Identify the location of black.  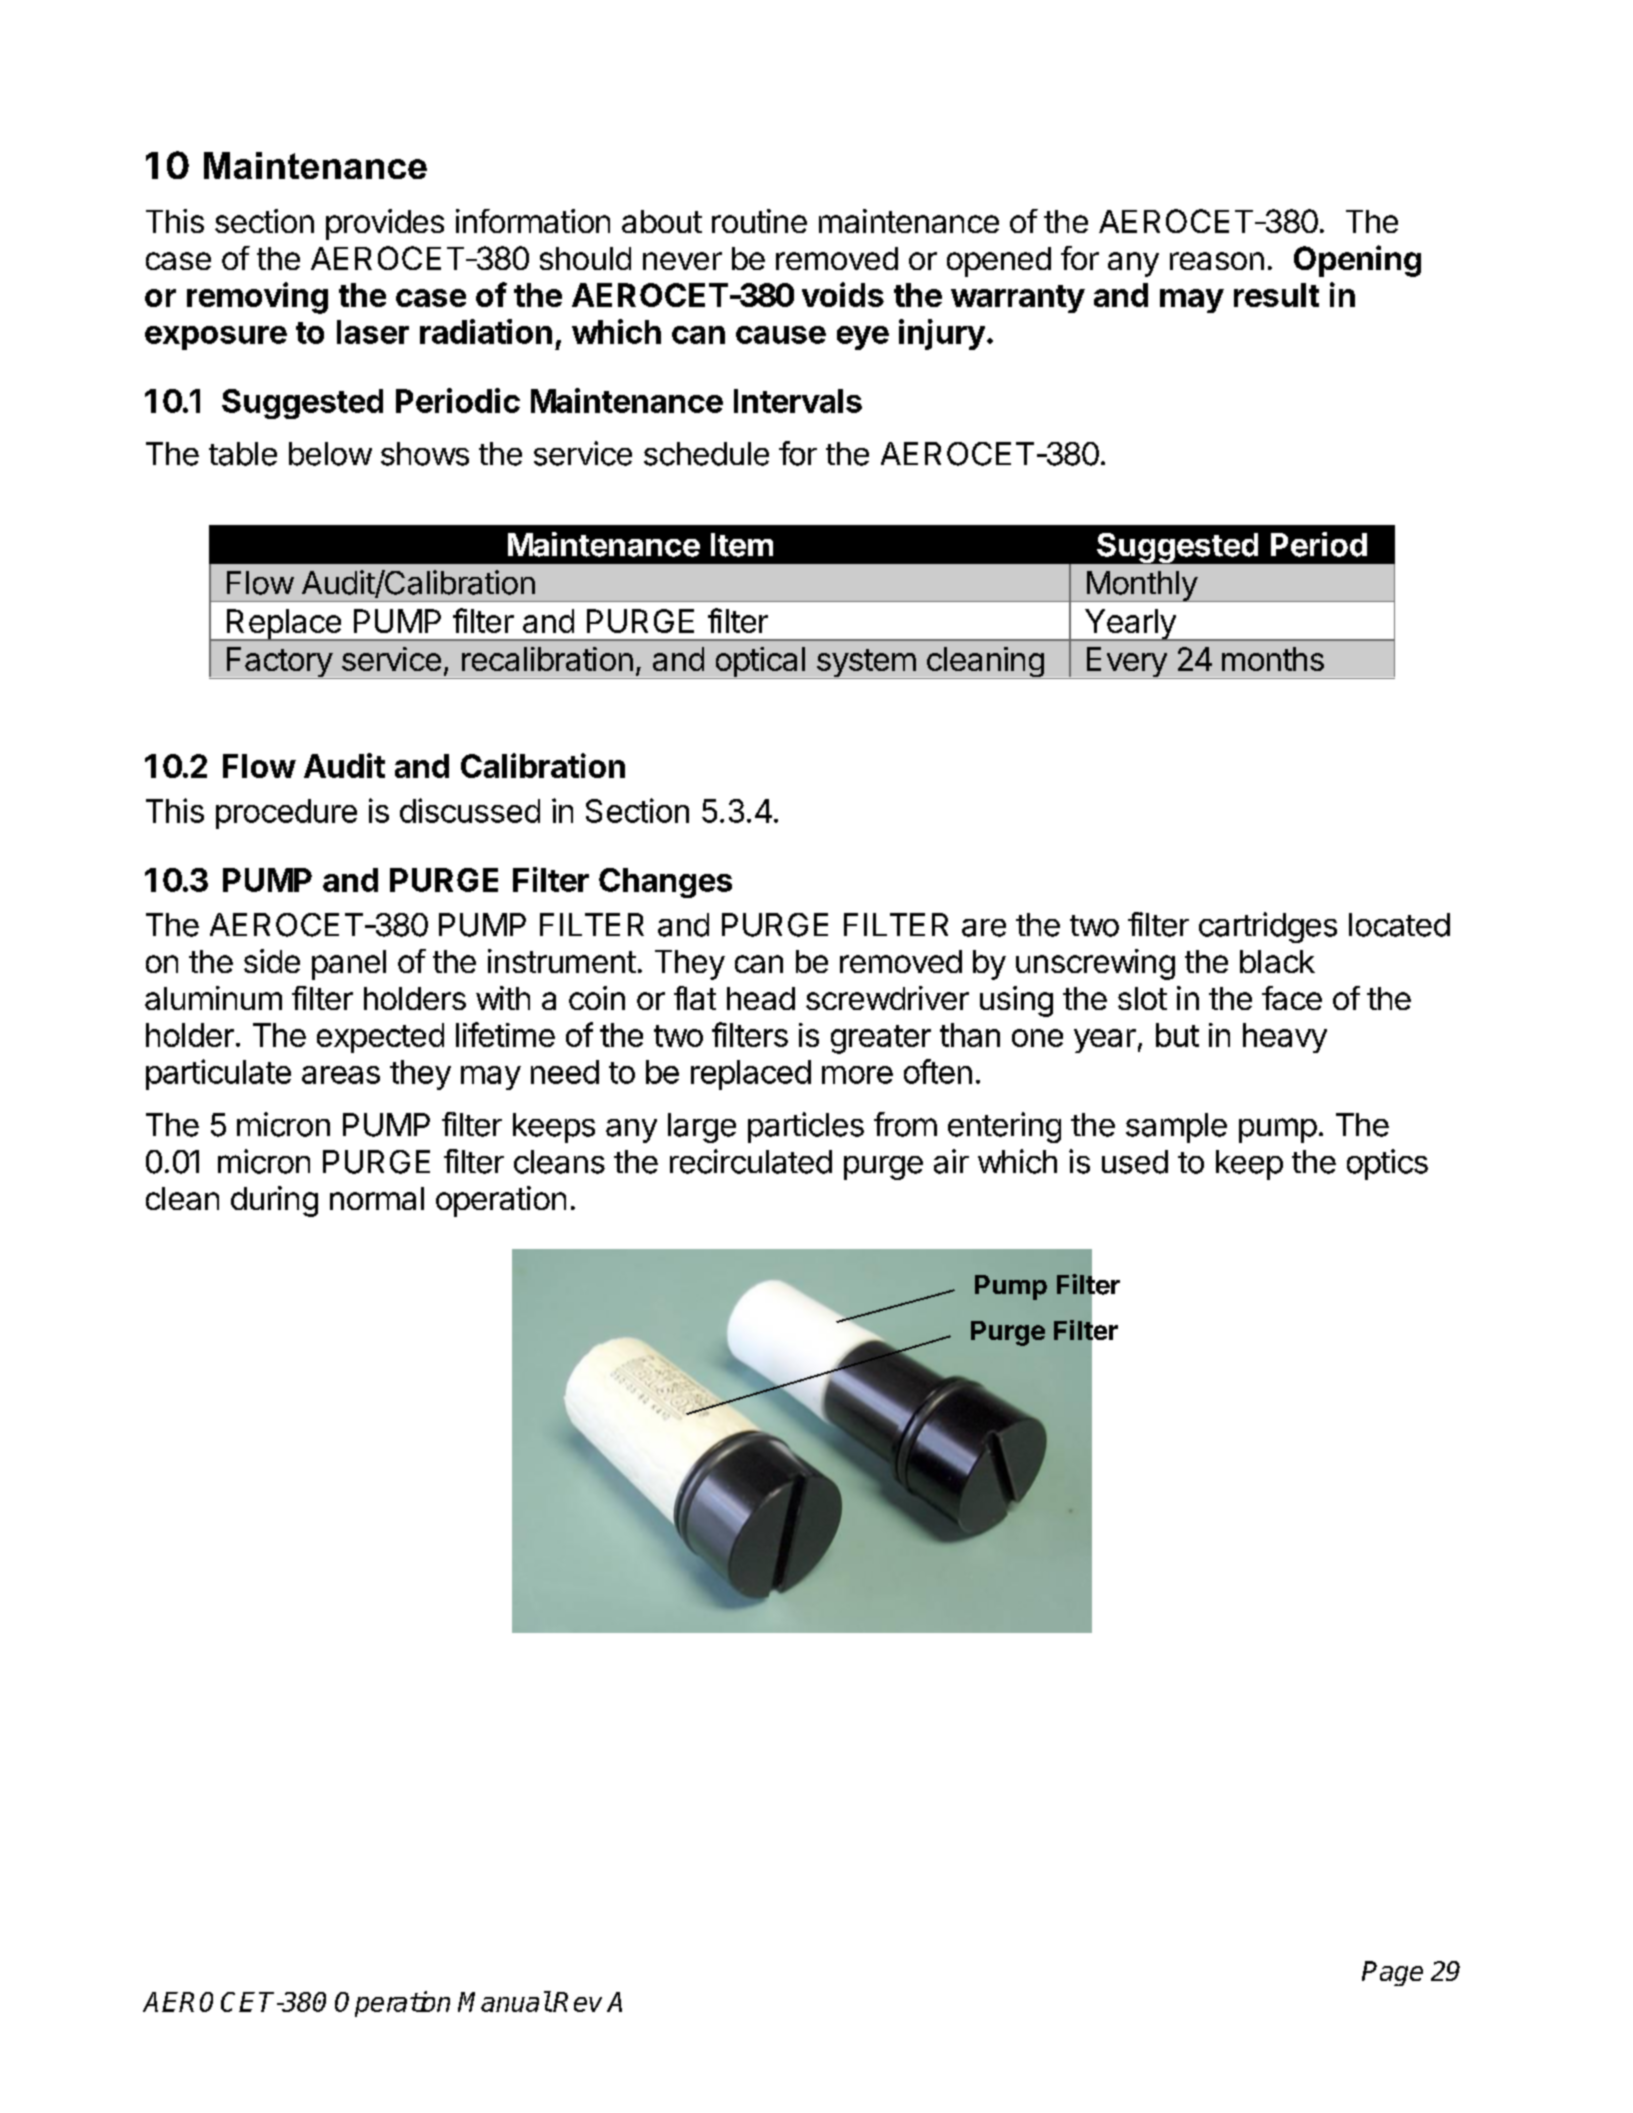
(1277, 961).
